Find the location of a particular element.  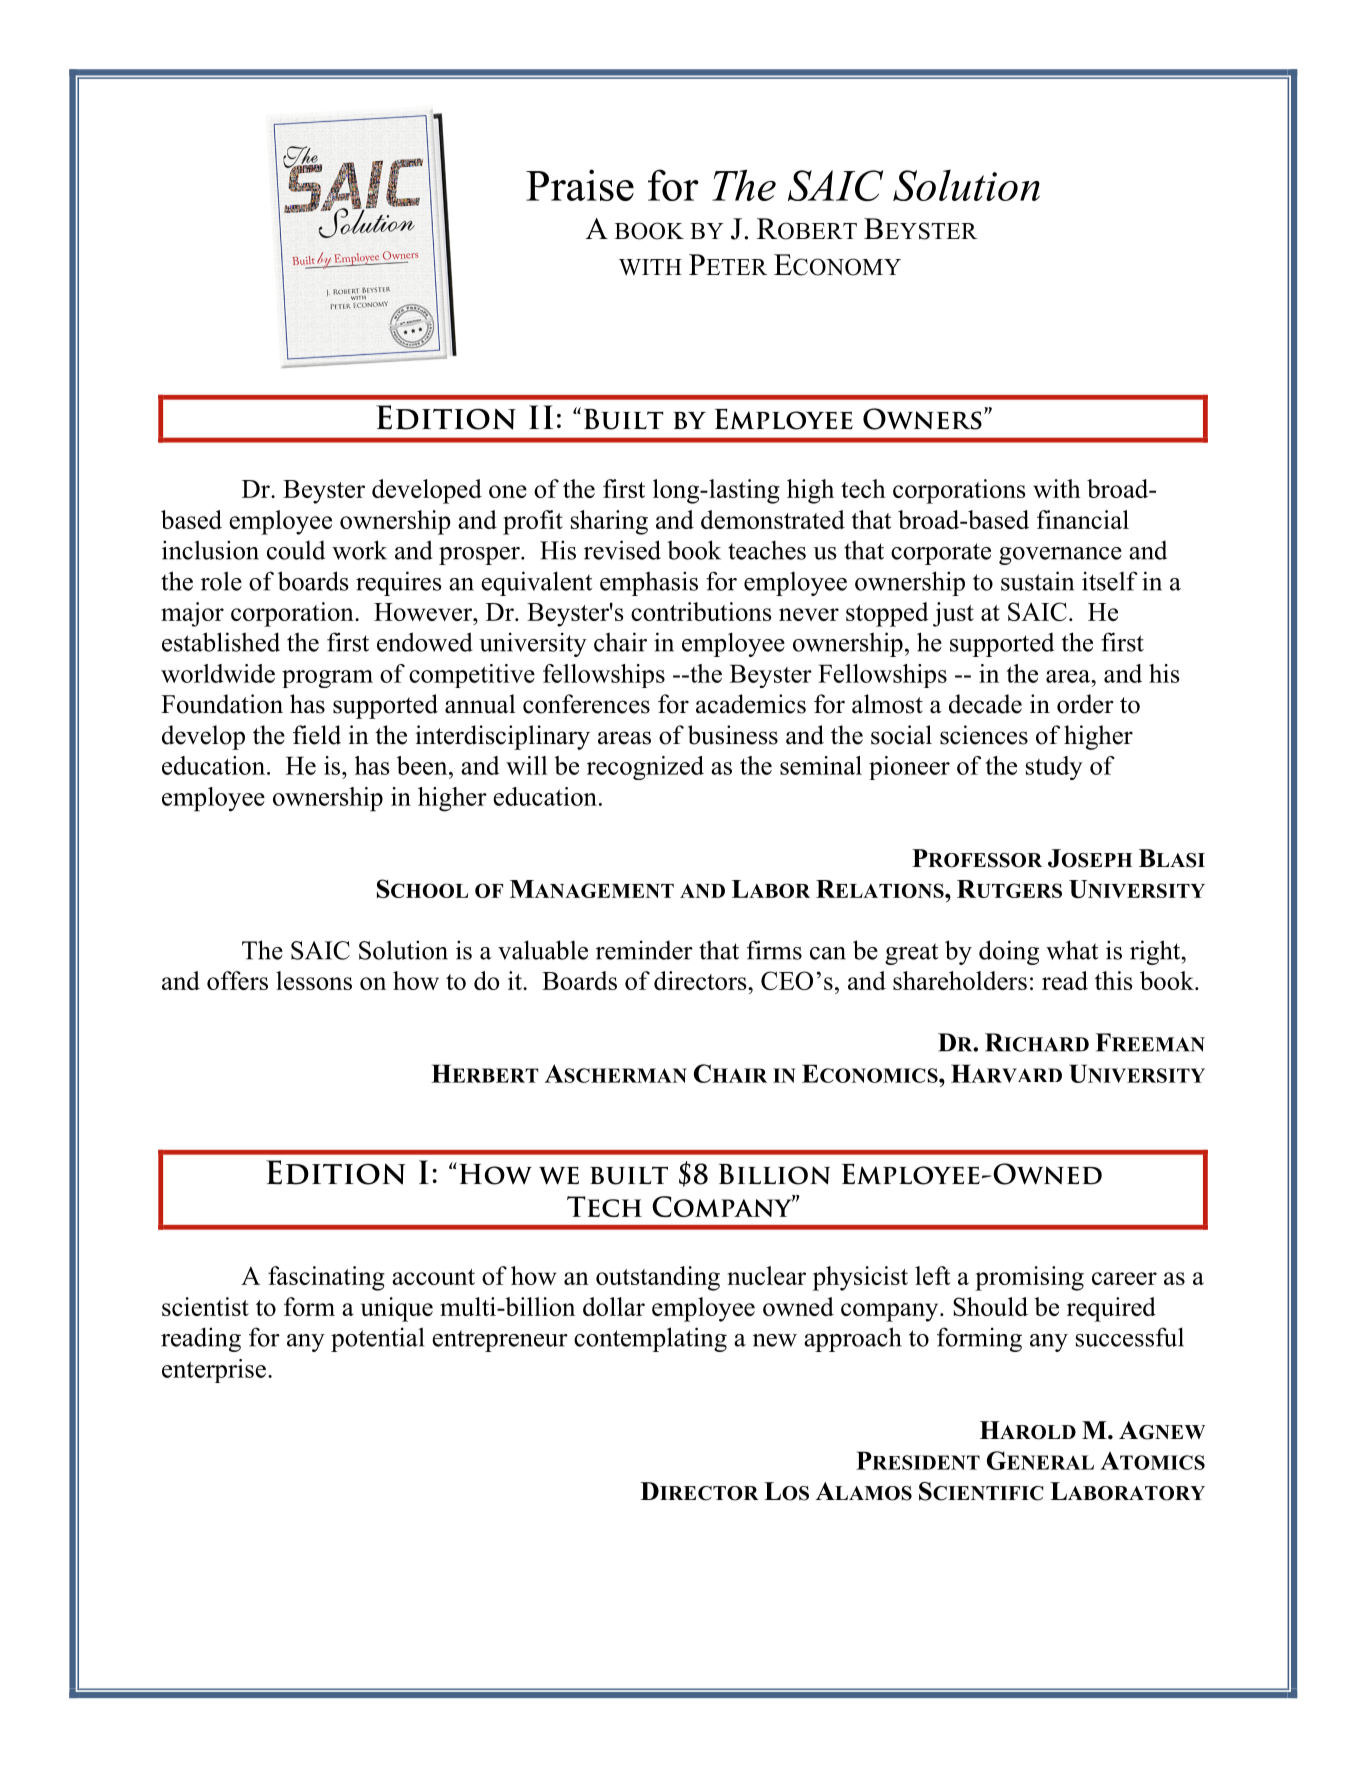

conferences is located at coordinates (586, 704).
